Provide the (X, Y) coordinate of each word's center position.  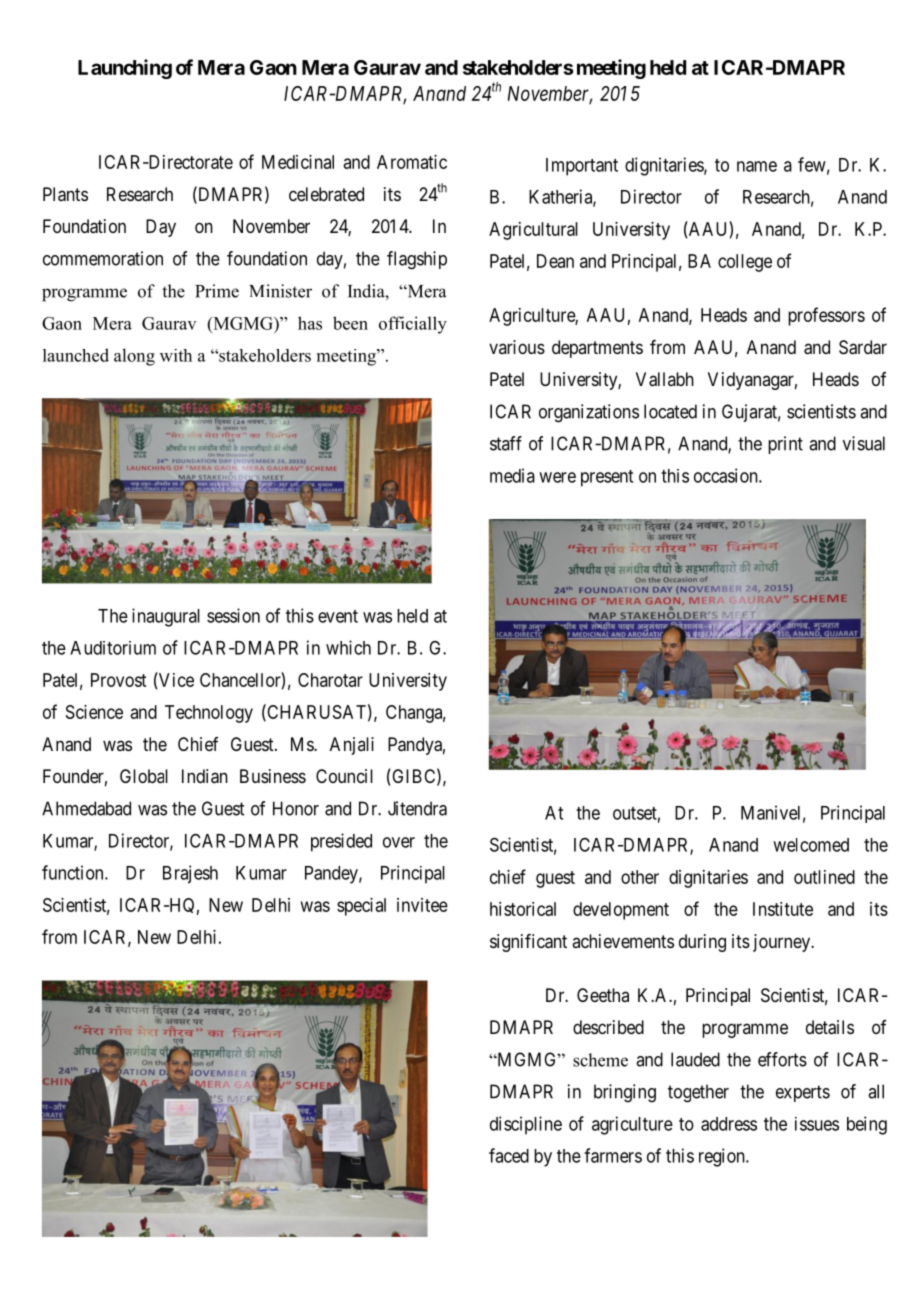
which (348, 647)
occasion (727, 475)
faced (509, 1155)
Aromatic (412, 162)
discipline (526, 1125)
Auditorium (113, 648)
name (757, 166)
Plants (65, 194)
